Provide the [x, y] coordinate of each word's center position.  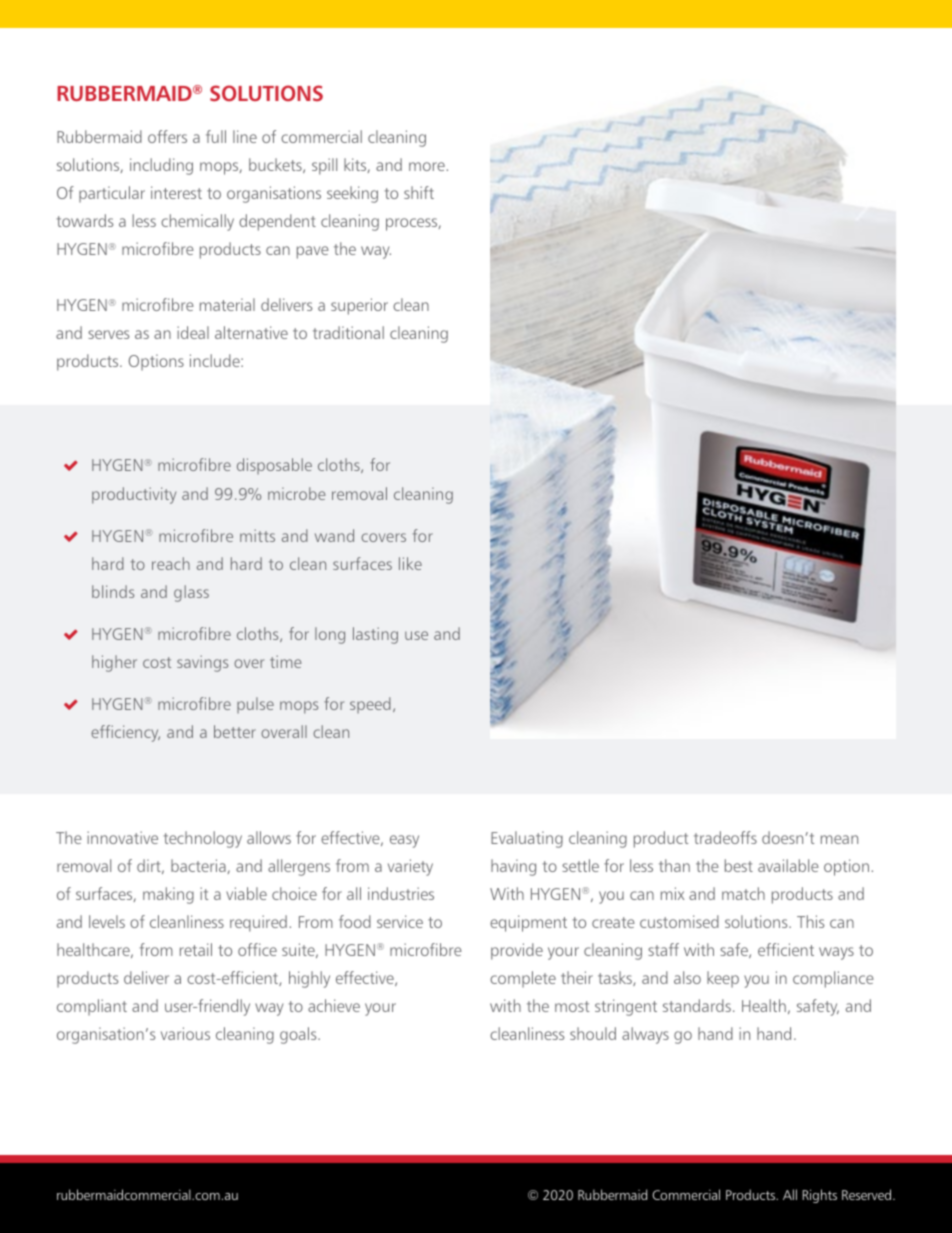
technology [202, 839]
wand [334, 535]
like [410, 563]
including [161, 166]
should [593, 1033]
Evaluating [527, 839]
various [185, 1033]
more [427, 166]
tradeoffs [725, 837]
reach [171, 563]
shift [419, 192]
